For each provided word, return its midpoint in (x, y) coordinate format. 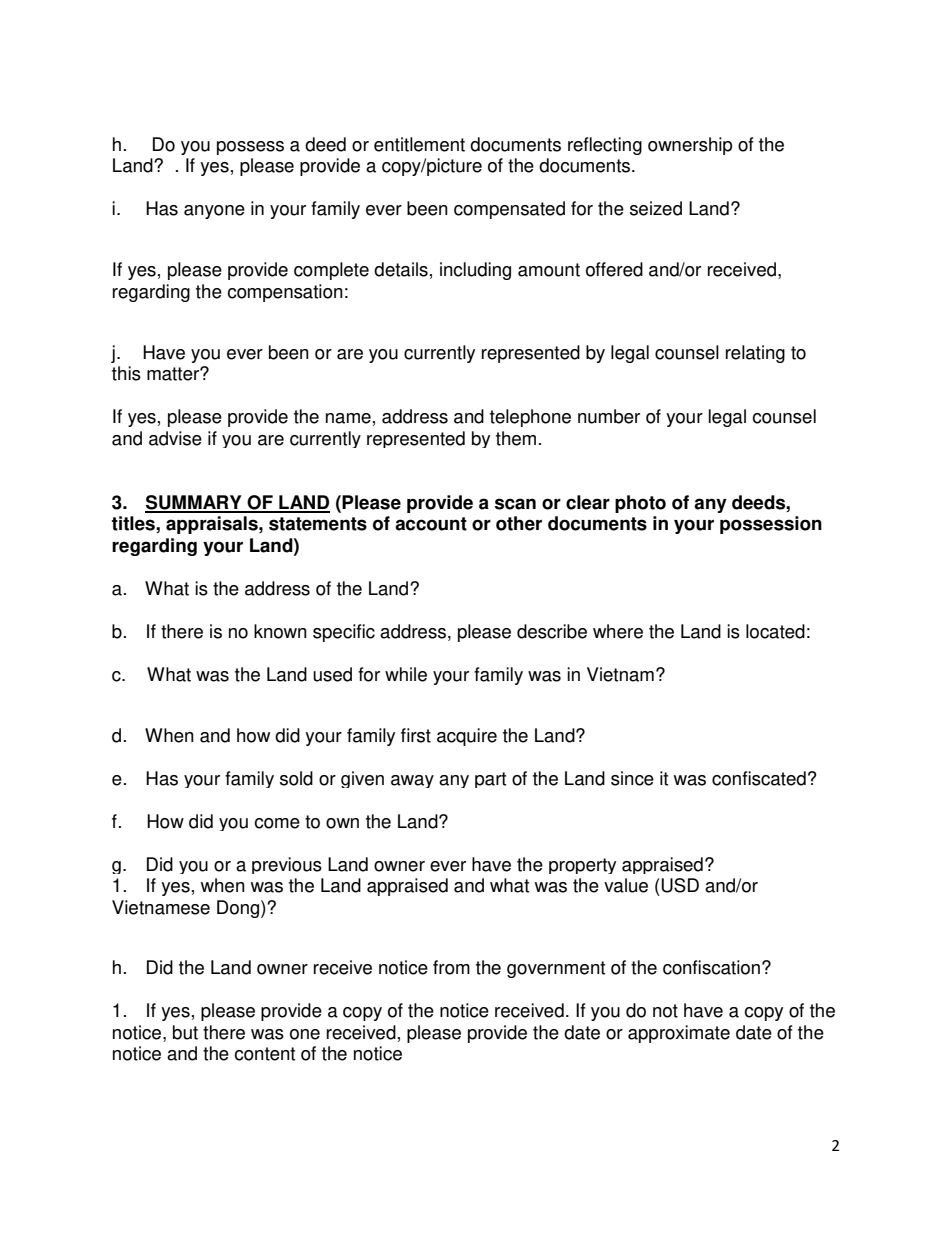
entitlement (419, 144)
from (451, 967)
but (185, 1032)
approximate (679, 1034)
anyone (214, 212)
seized (656, 208)
